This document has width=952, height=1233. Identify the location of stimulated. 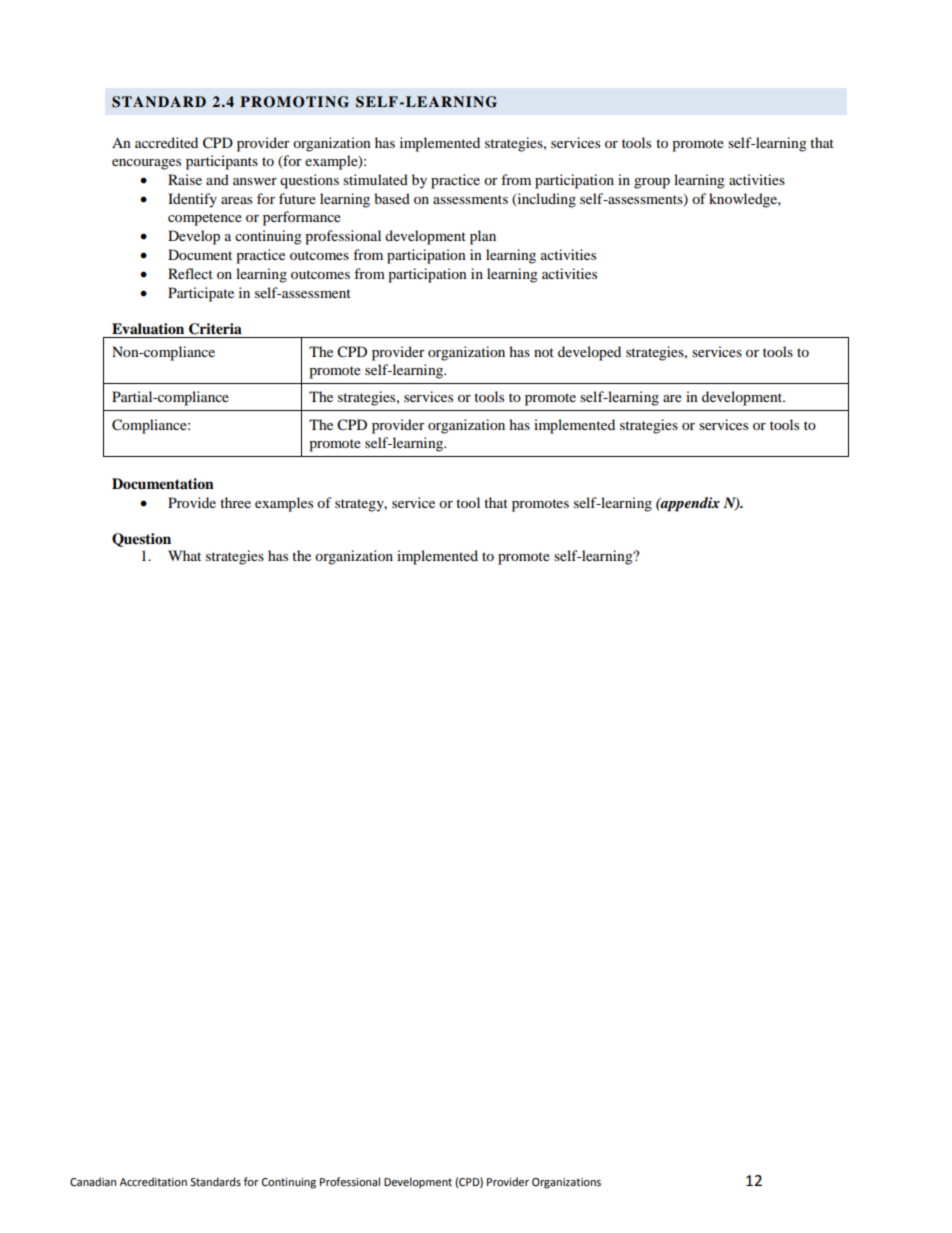
(375, 179).
